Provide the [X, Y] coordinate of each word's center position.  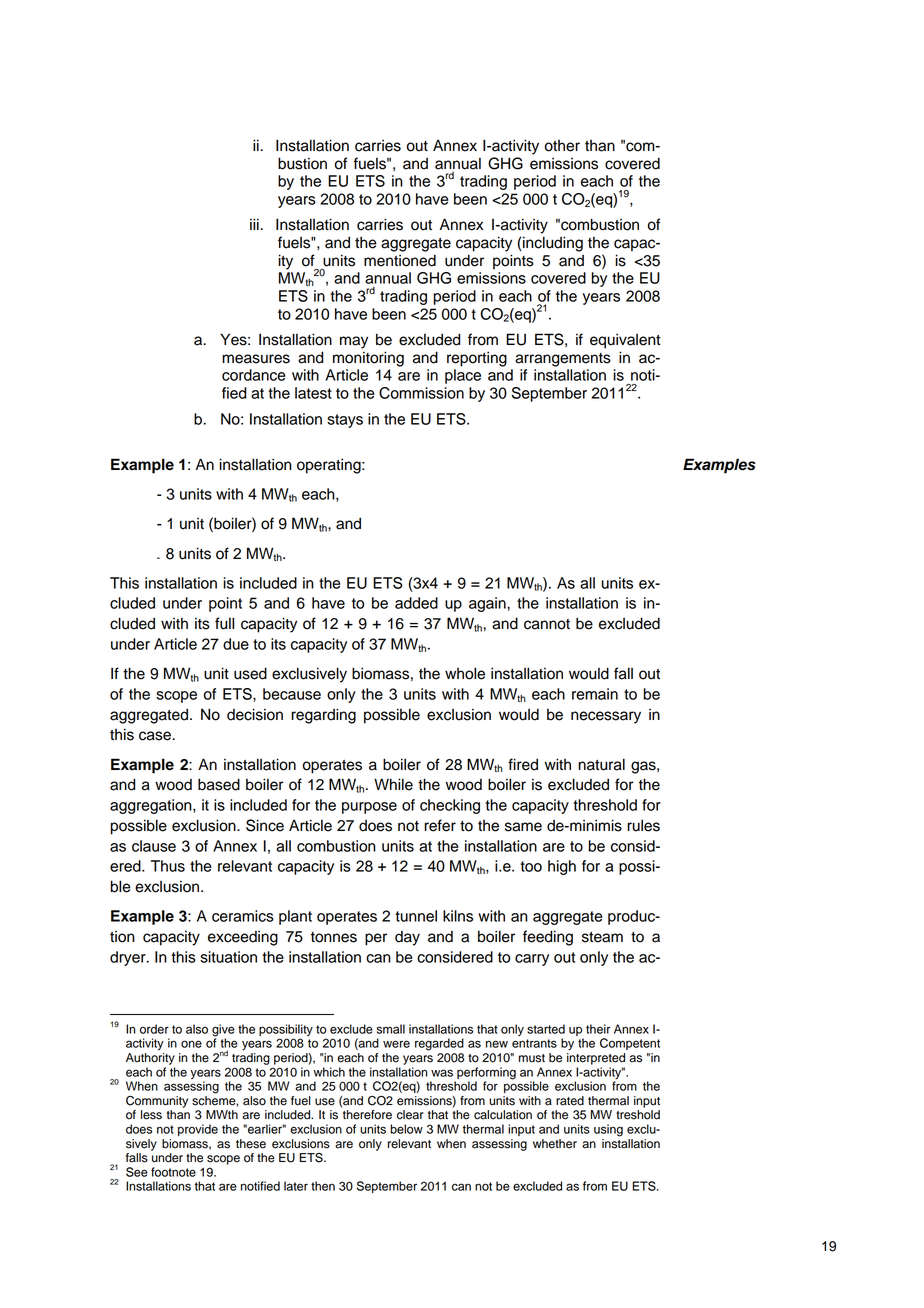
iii [255, 224]
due [236, 644]
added [416, 603]
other [562, 146]
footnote [173, 1172]
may [354, 342]
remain [595, 694]
